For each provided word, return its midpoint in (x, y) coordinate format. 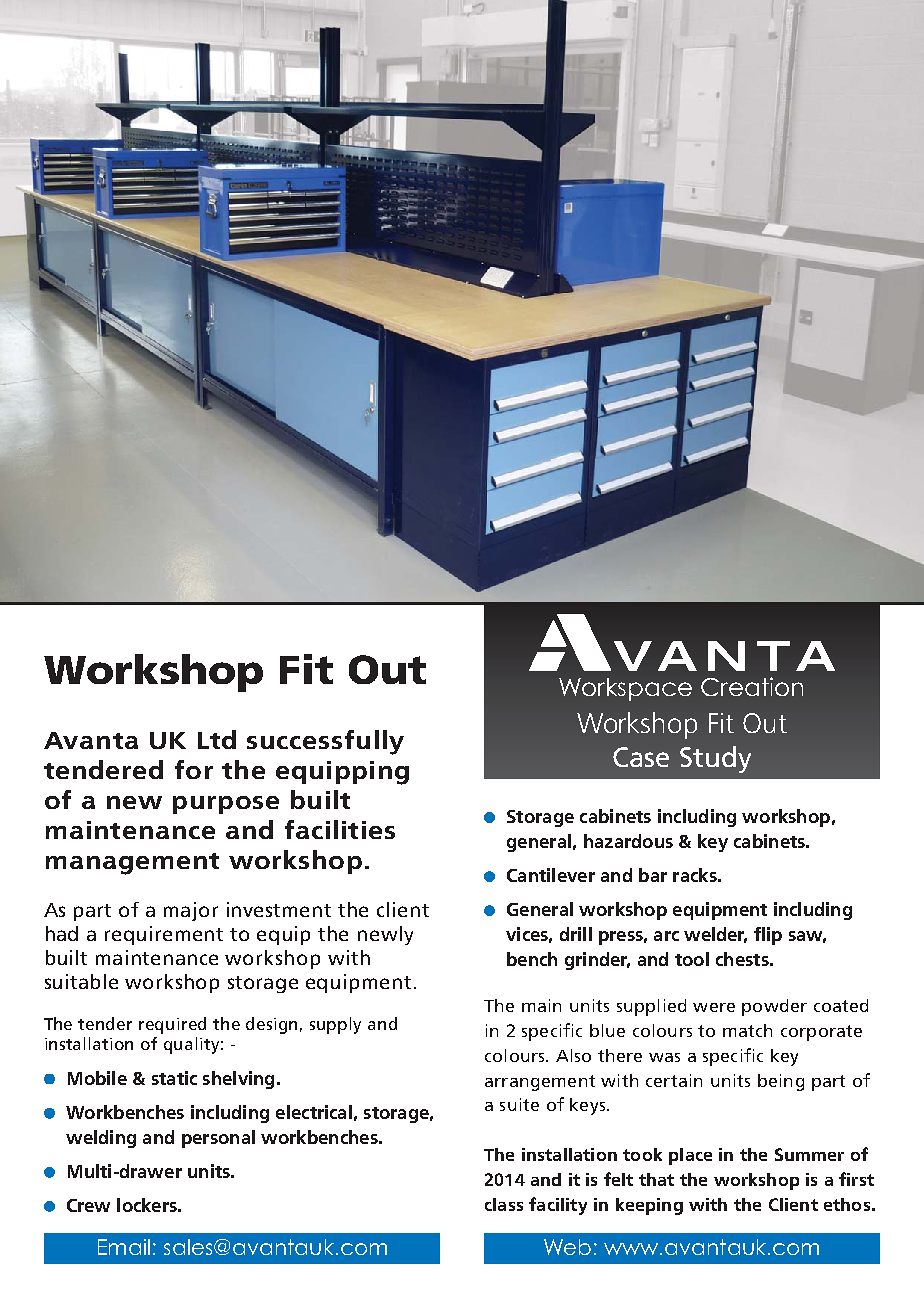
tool (692, 959)
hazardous (628, 841)
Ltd (217, 739)
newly (385, 935)
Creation (752, 686)
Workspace (625, 689)
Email (124, 1247)
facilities (340, 829)
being (781, 1082)
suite (519, 1104)
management (132, 864)
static (174, 1078)
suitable (81, 981)
